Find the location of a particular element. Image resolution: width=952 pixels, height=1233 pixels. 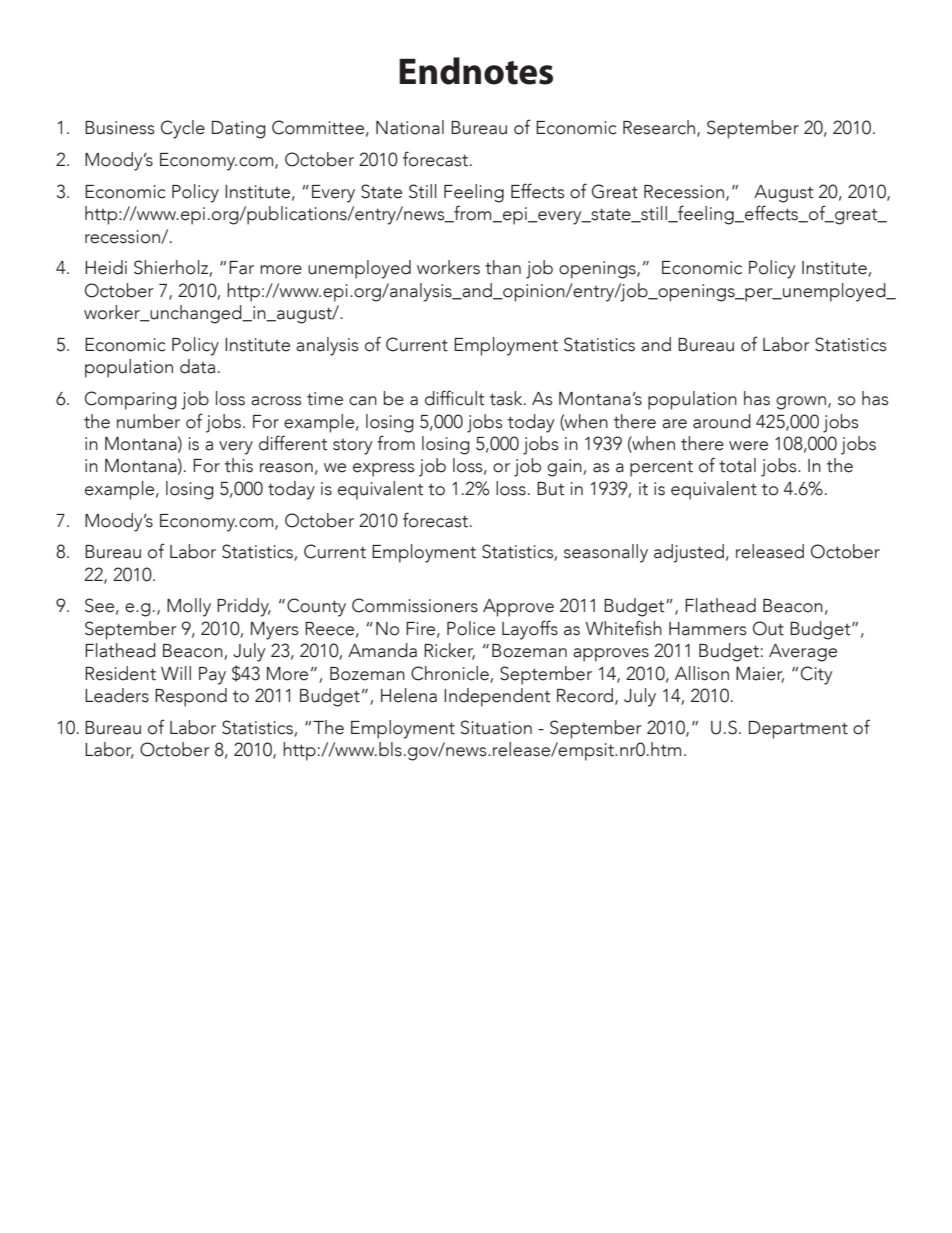

around is located at coordinates (722, 421).
